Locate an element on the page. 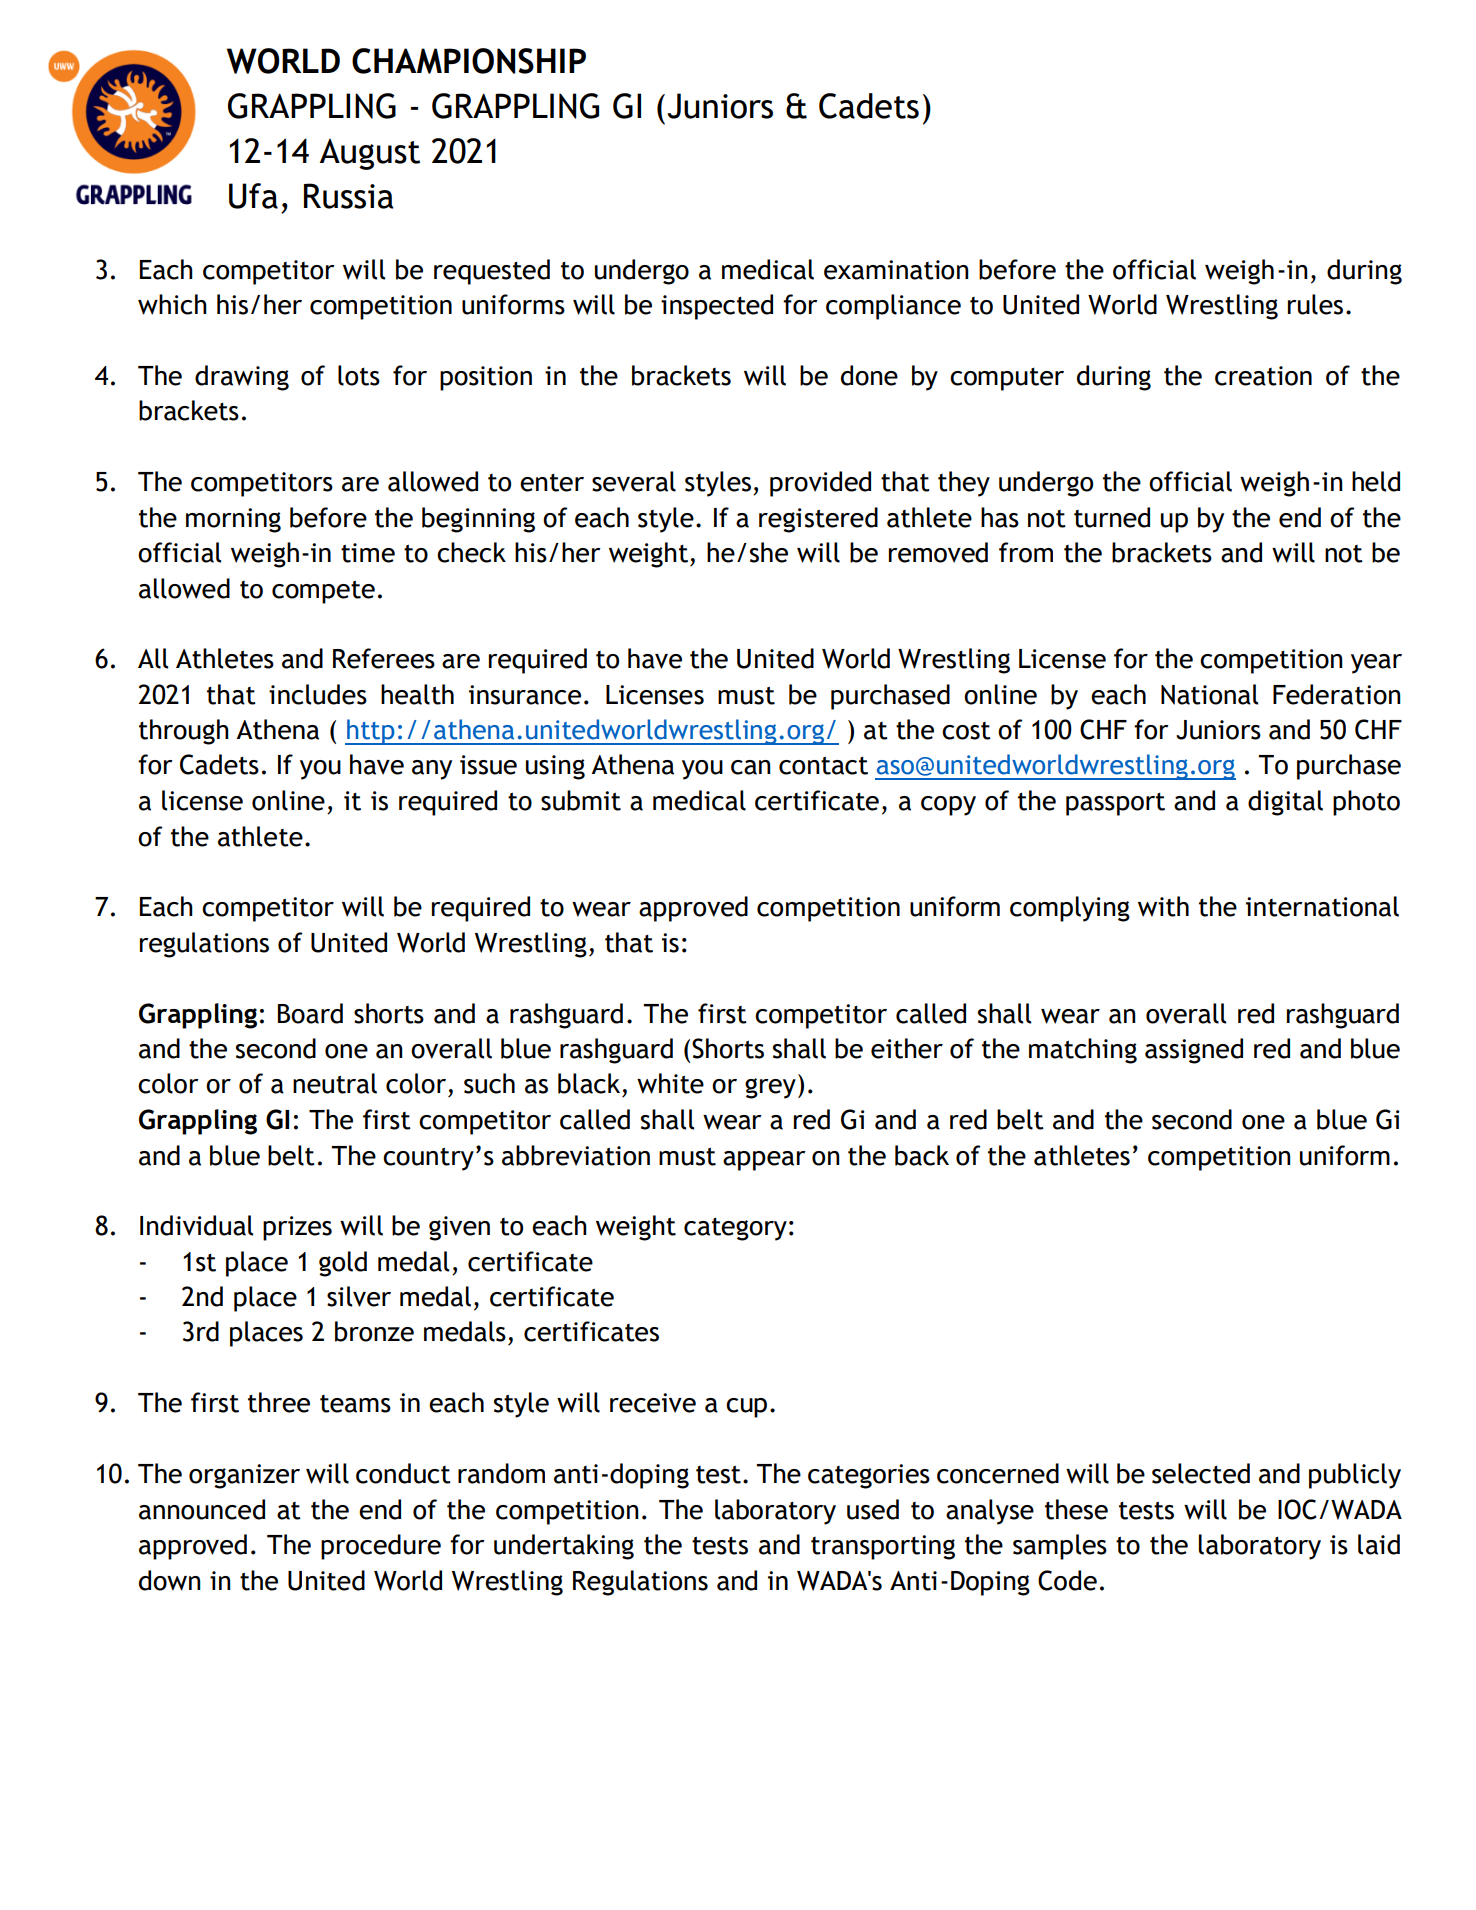  provided is located at coordinates (820, 484).
